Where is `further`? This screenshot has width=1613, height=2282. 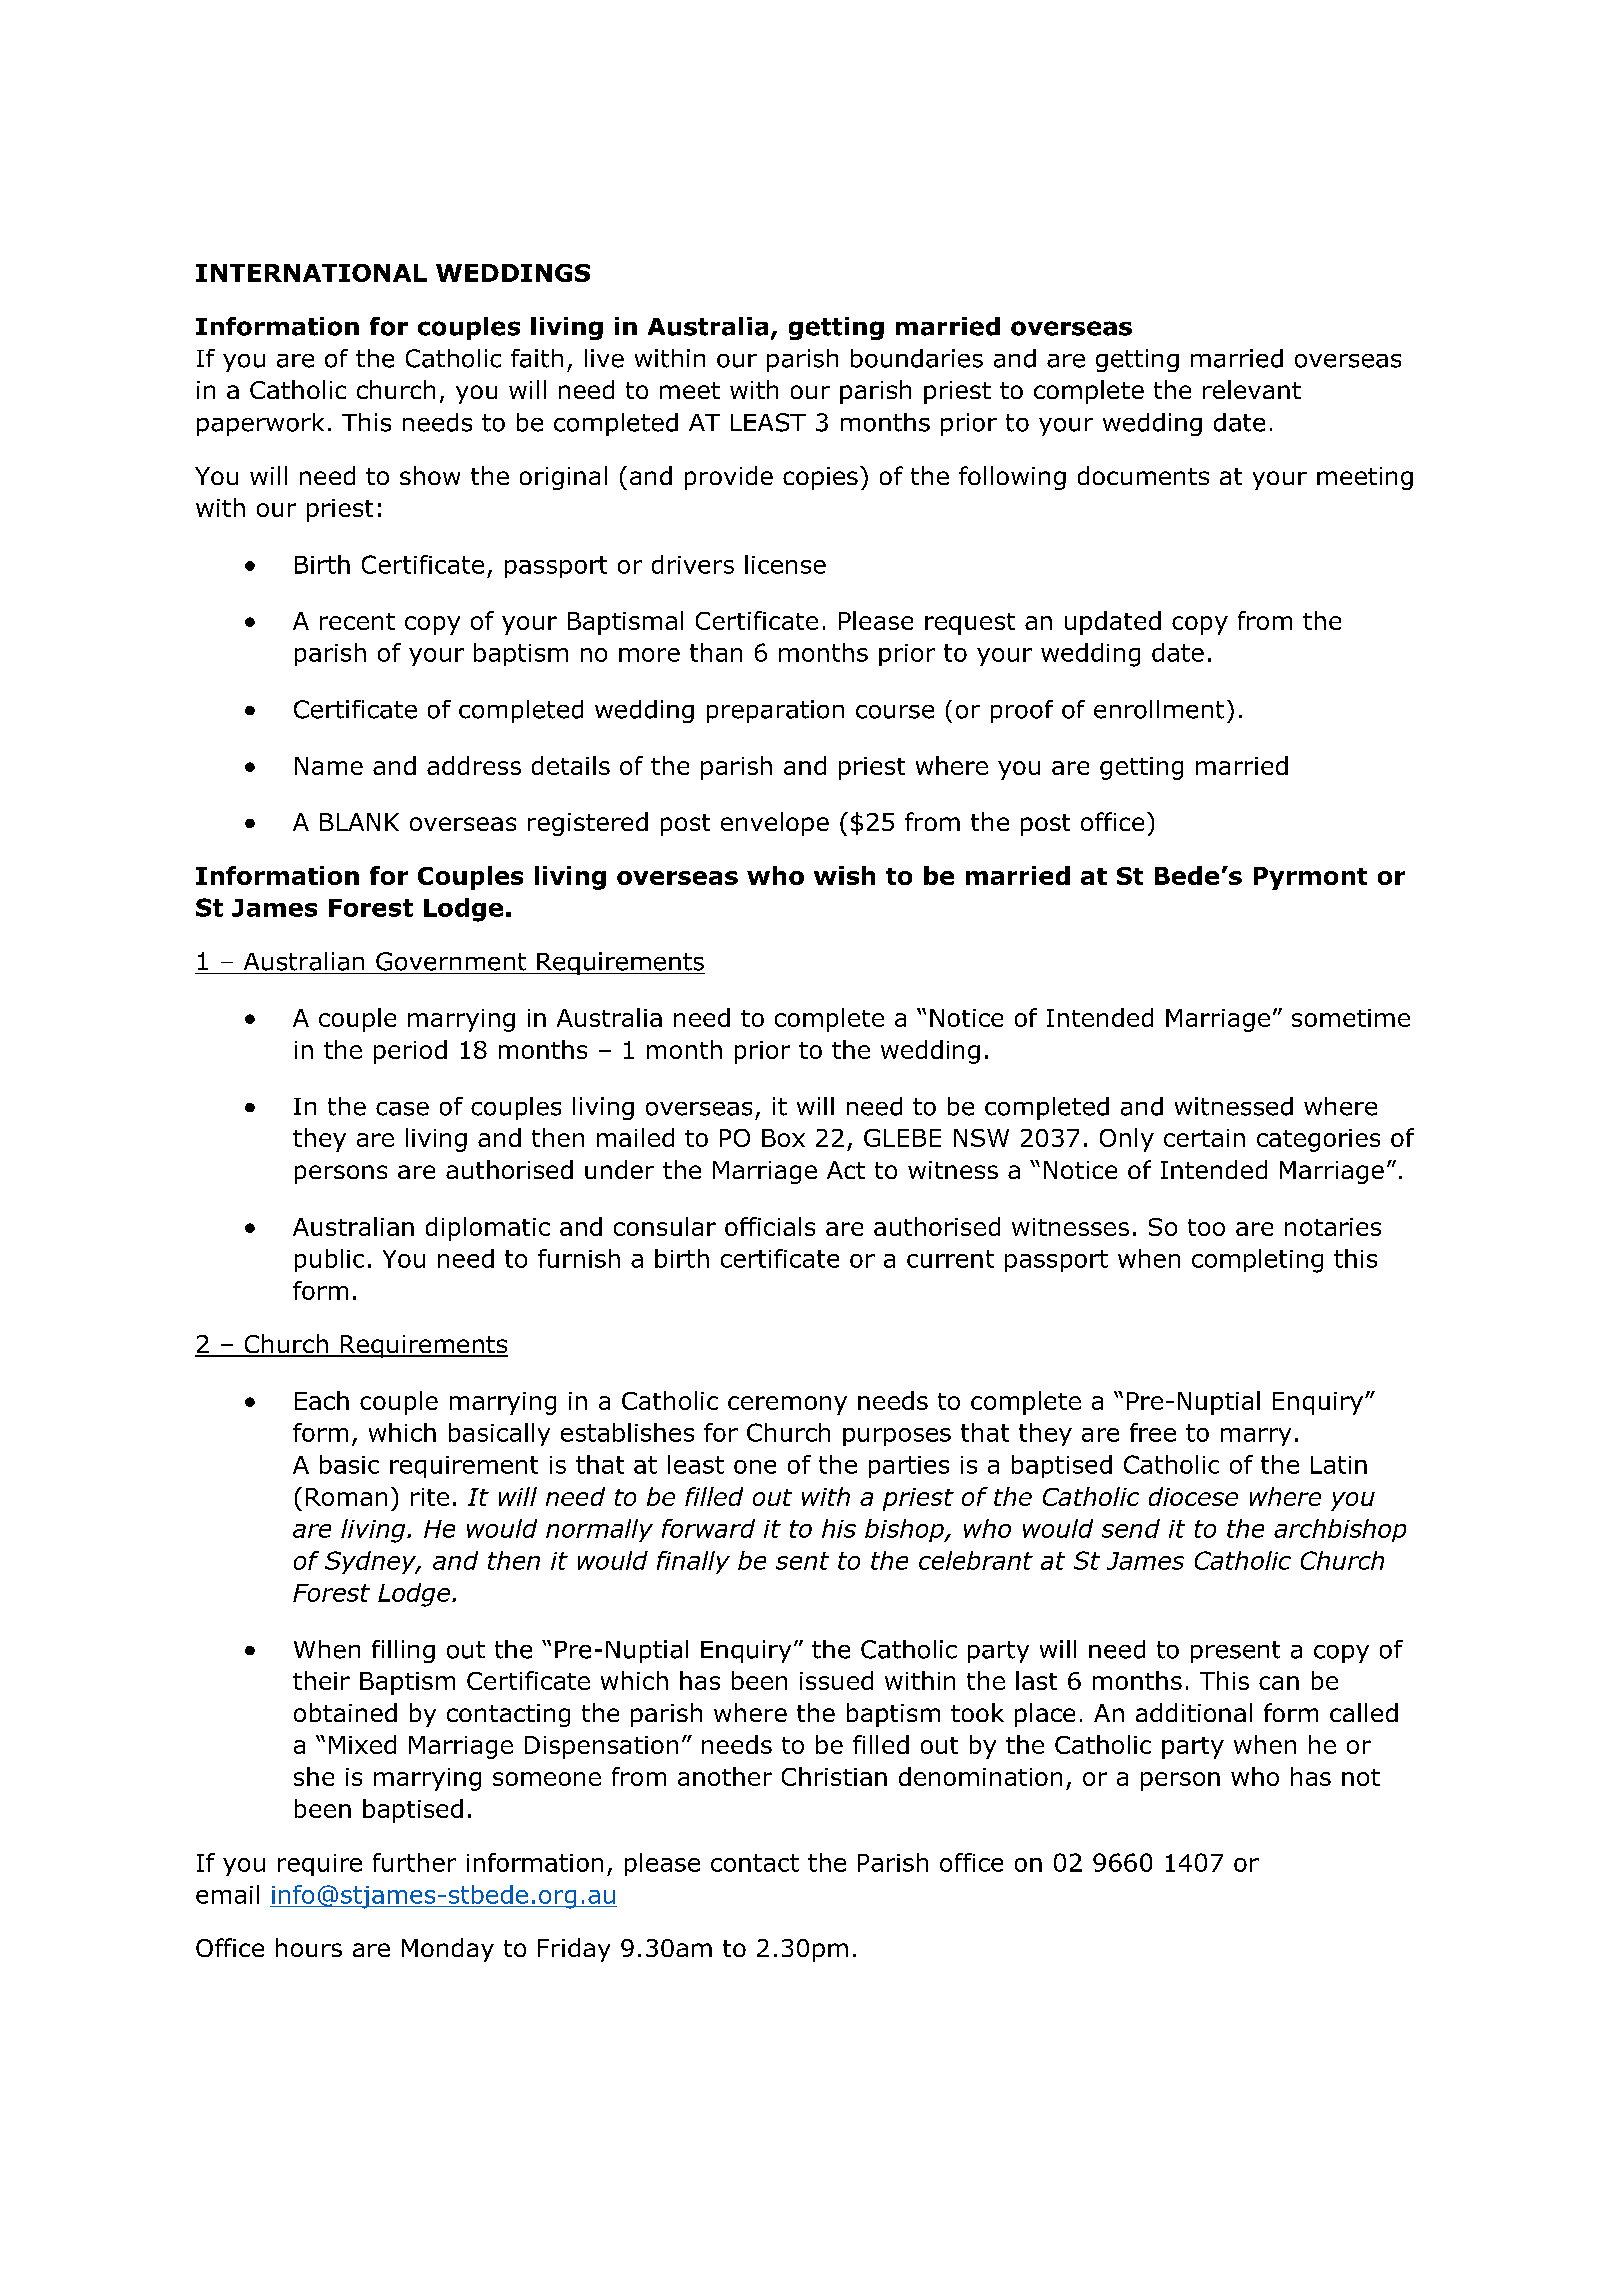 further is located at coordinates (414, 1862).
